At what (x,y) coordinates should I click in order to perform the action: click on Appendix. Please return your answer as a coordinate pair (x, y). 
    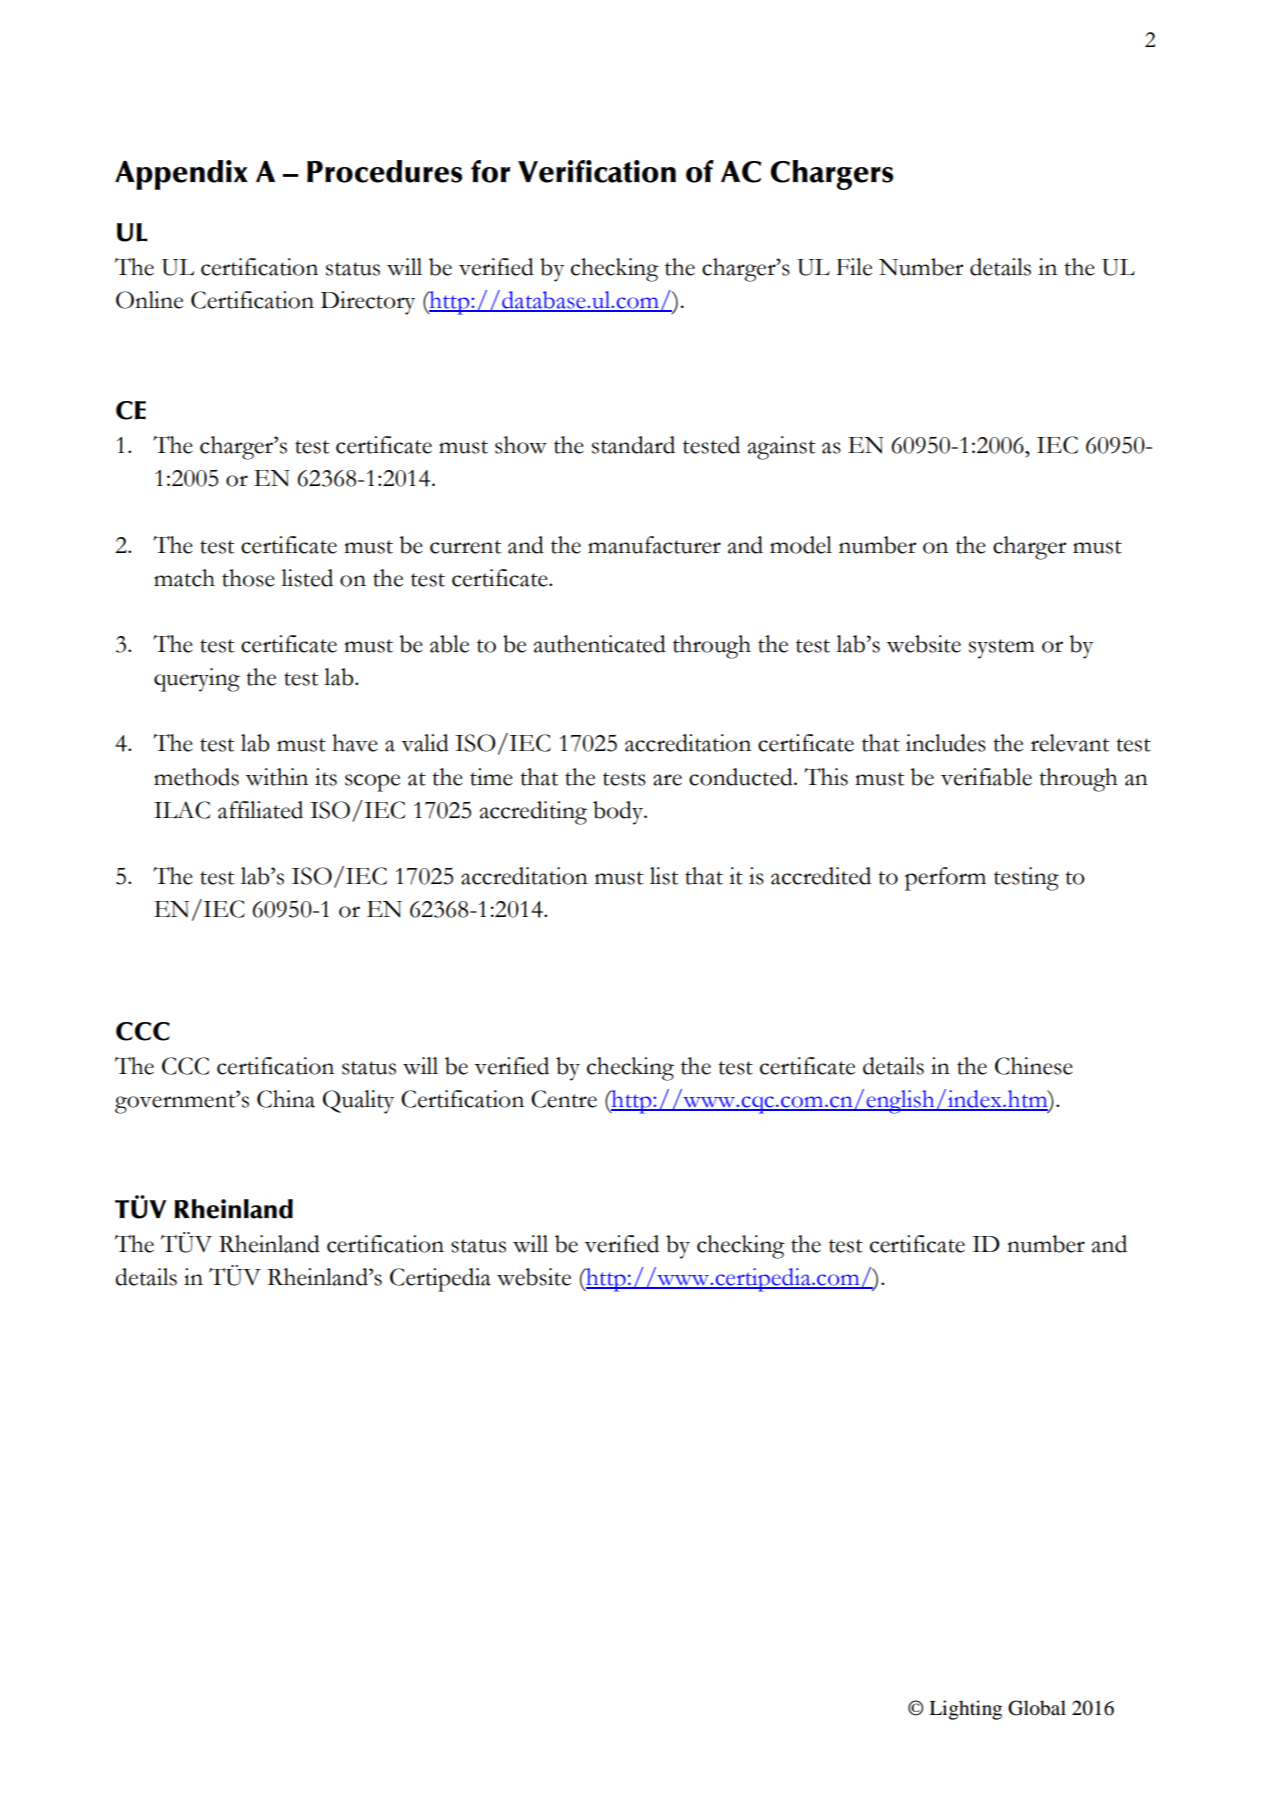
    Looking at the image, I should click on (181, 175).
